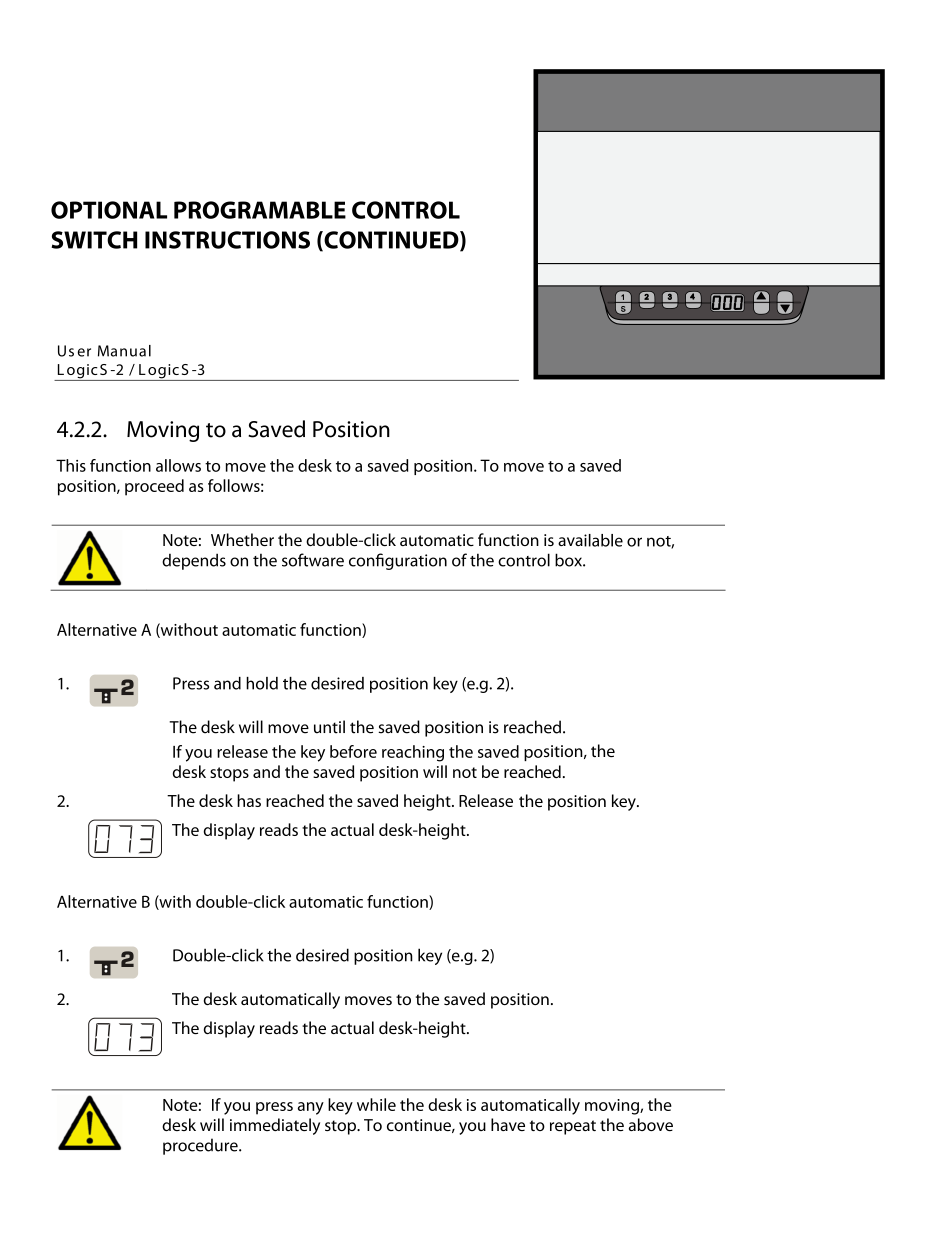 The height and width of the screenshot is (1233, 952). I want to click on INSTRUCTIONS, so click(227, 240).
